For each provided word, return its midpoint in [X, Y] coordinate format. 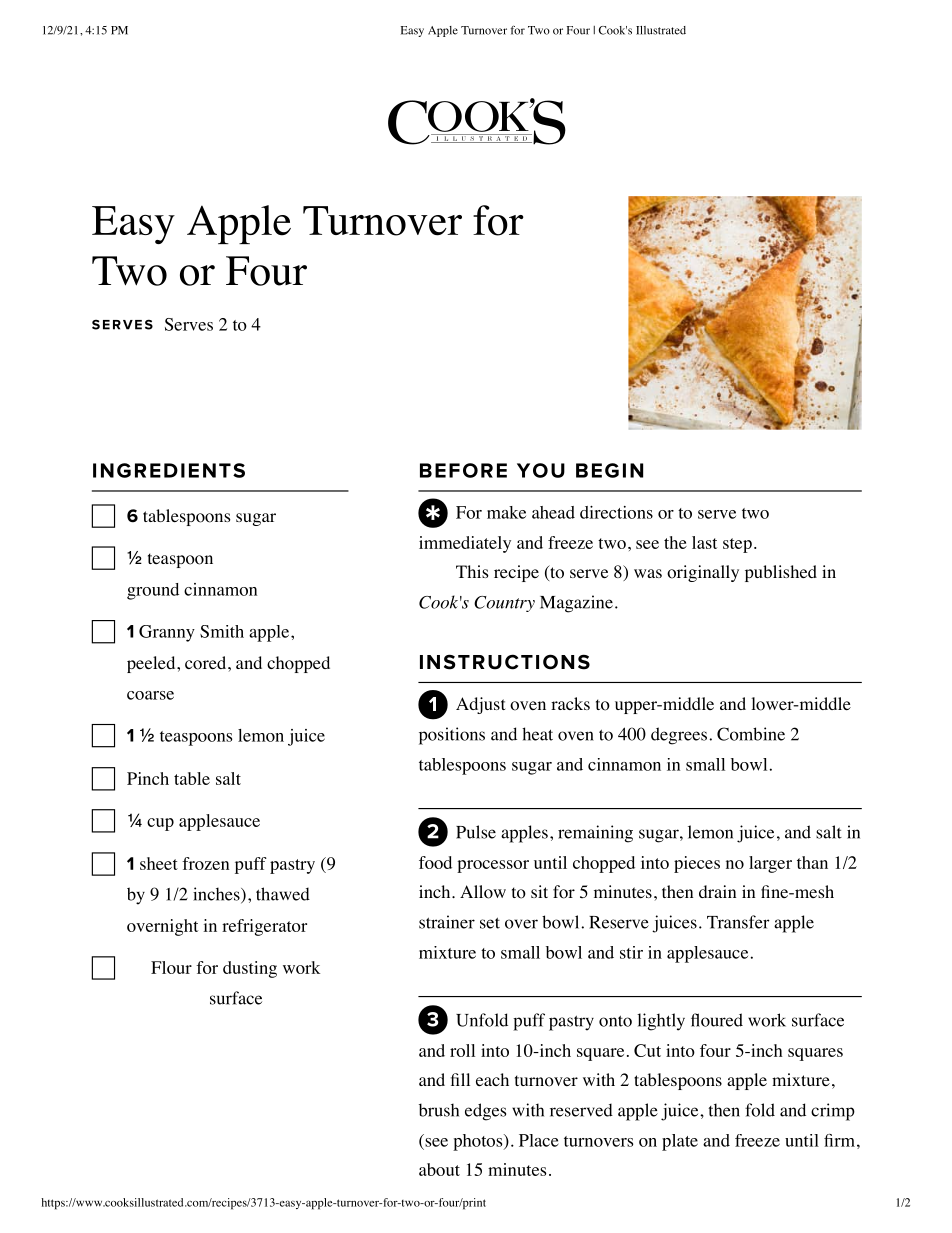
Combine [751, 734]
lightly [661, 1022]
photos [479, 1142]
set [490, 923]
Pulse [476, 832]
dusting [250, 969]
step [737, 545]
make [506, 512]
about [439, 1169]
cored [205, 663]
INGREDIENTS [169, 470]
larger [770, 864]
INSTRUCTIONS [505, 662]
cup [160, 824]
